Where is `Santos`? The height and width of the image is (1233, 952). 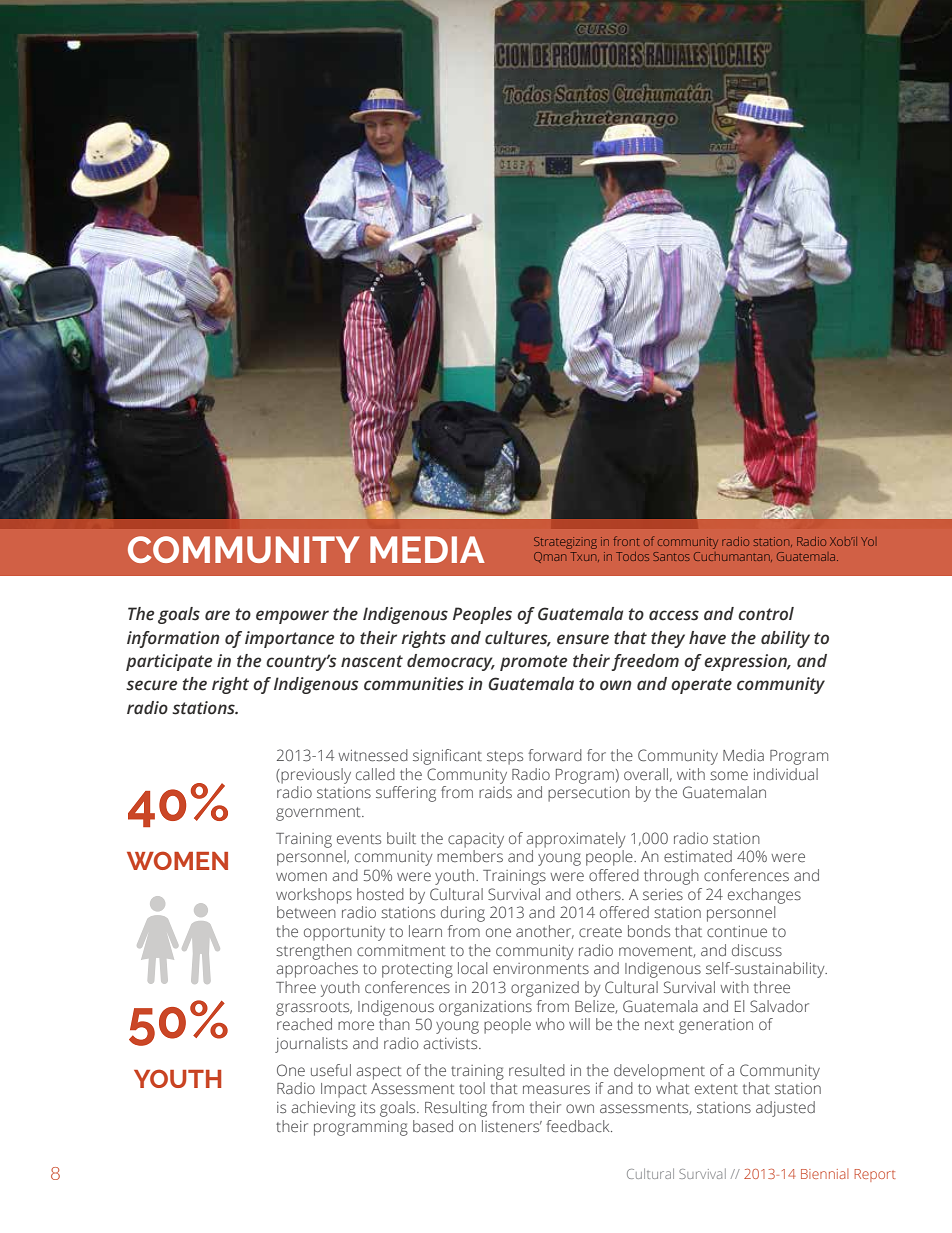
Santos is located at coordinates (671, 556).
